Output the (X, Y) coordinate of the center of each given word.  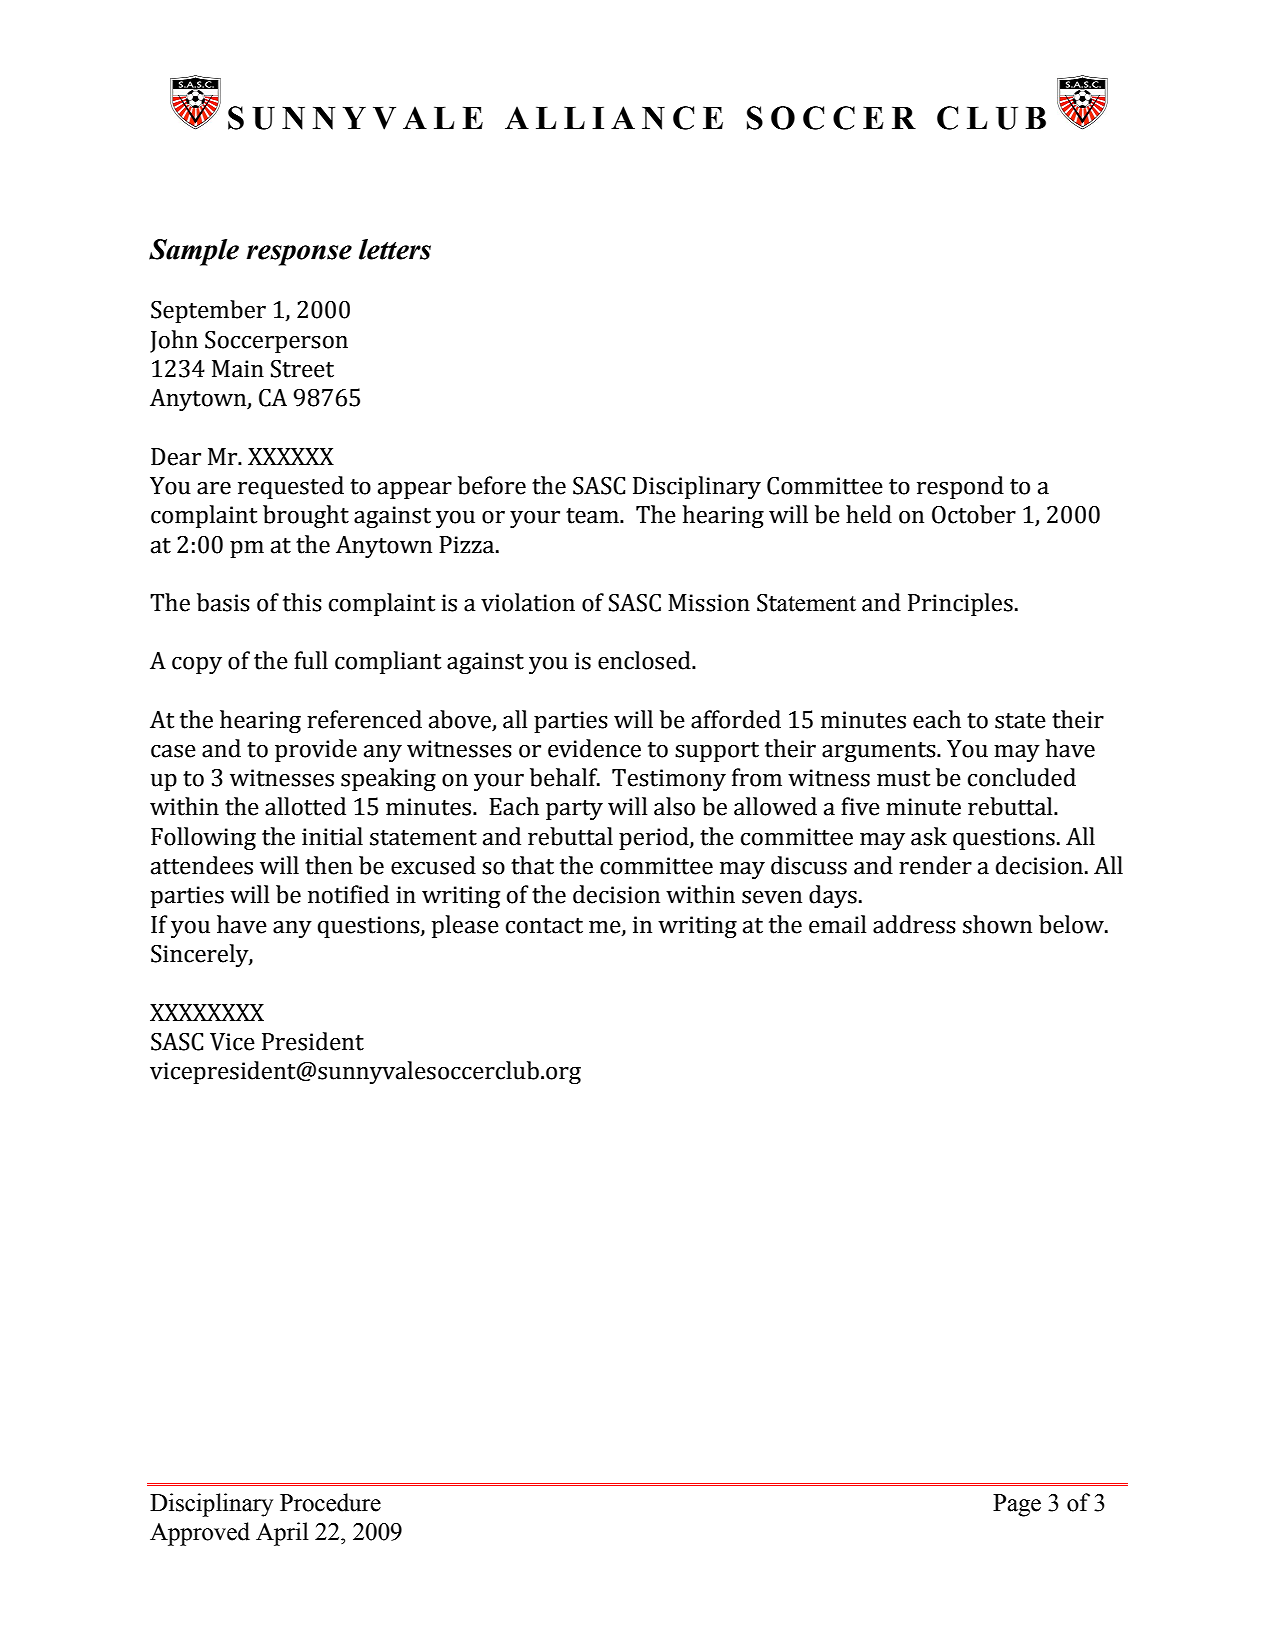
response (299, 255)
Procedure (330, 1502)
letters (395, 249)
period (655, 838)
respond (960, 487)
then (329, 865)
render (935, 865)
